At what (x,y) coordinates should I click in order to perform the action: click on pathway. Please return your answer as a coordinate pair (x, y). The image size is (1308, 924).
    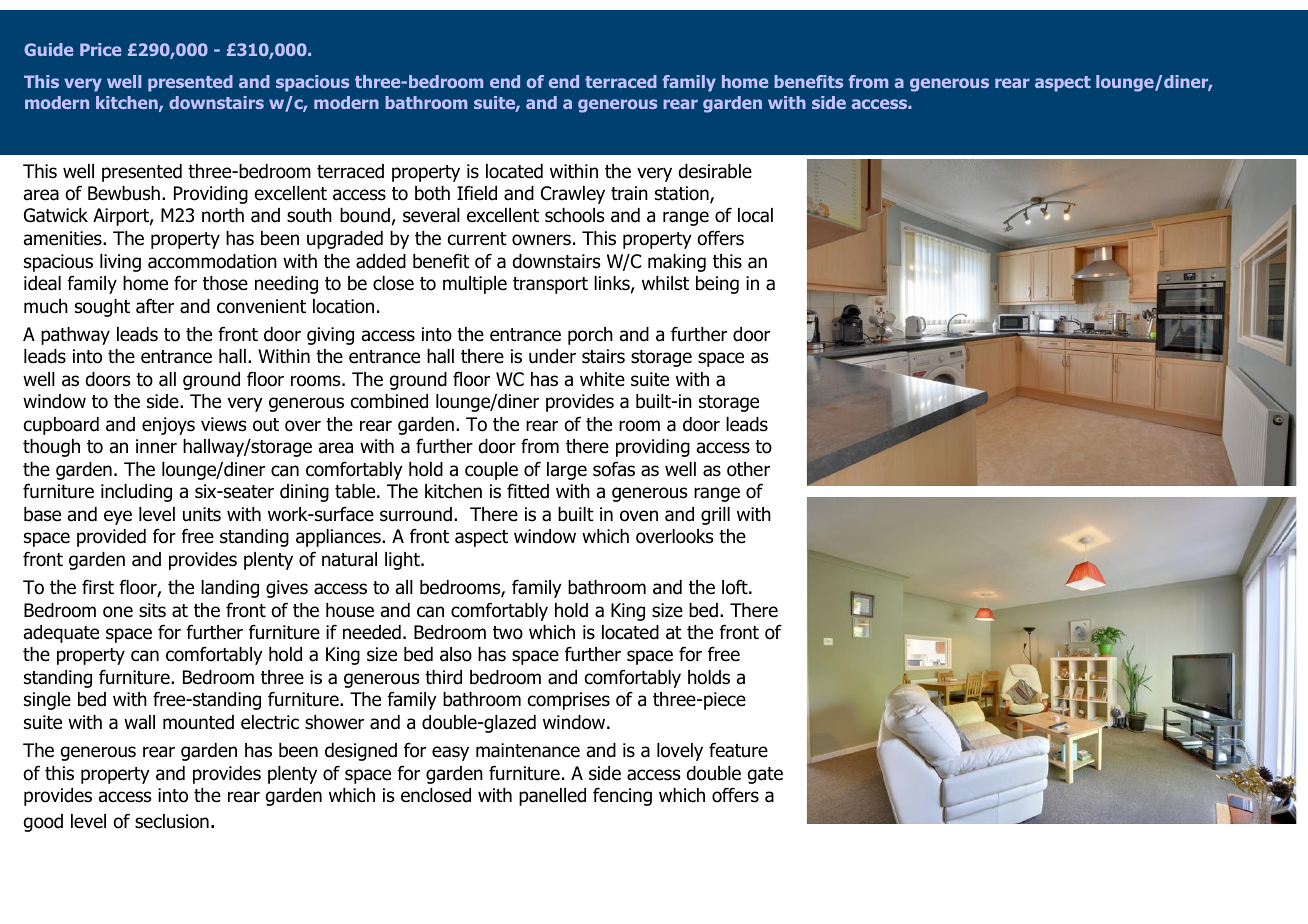
    Looking at the image, I should click on (75, 336).
